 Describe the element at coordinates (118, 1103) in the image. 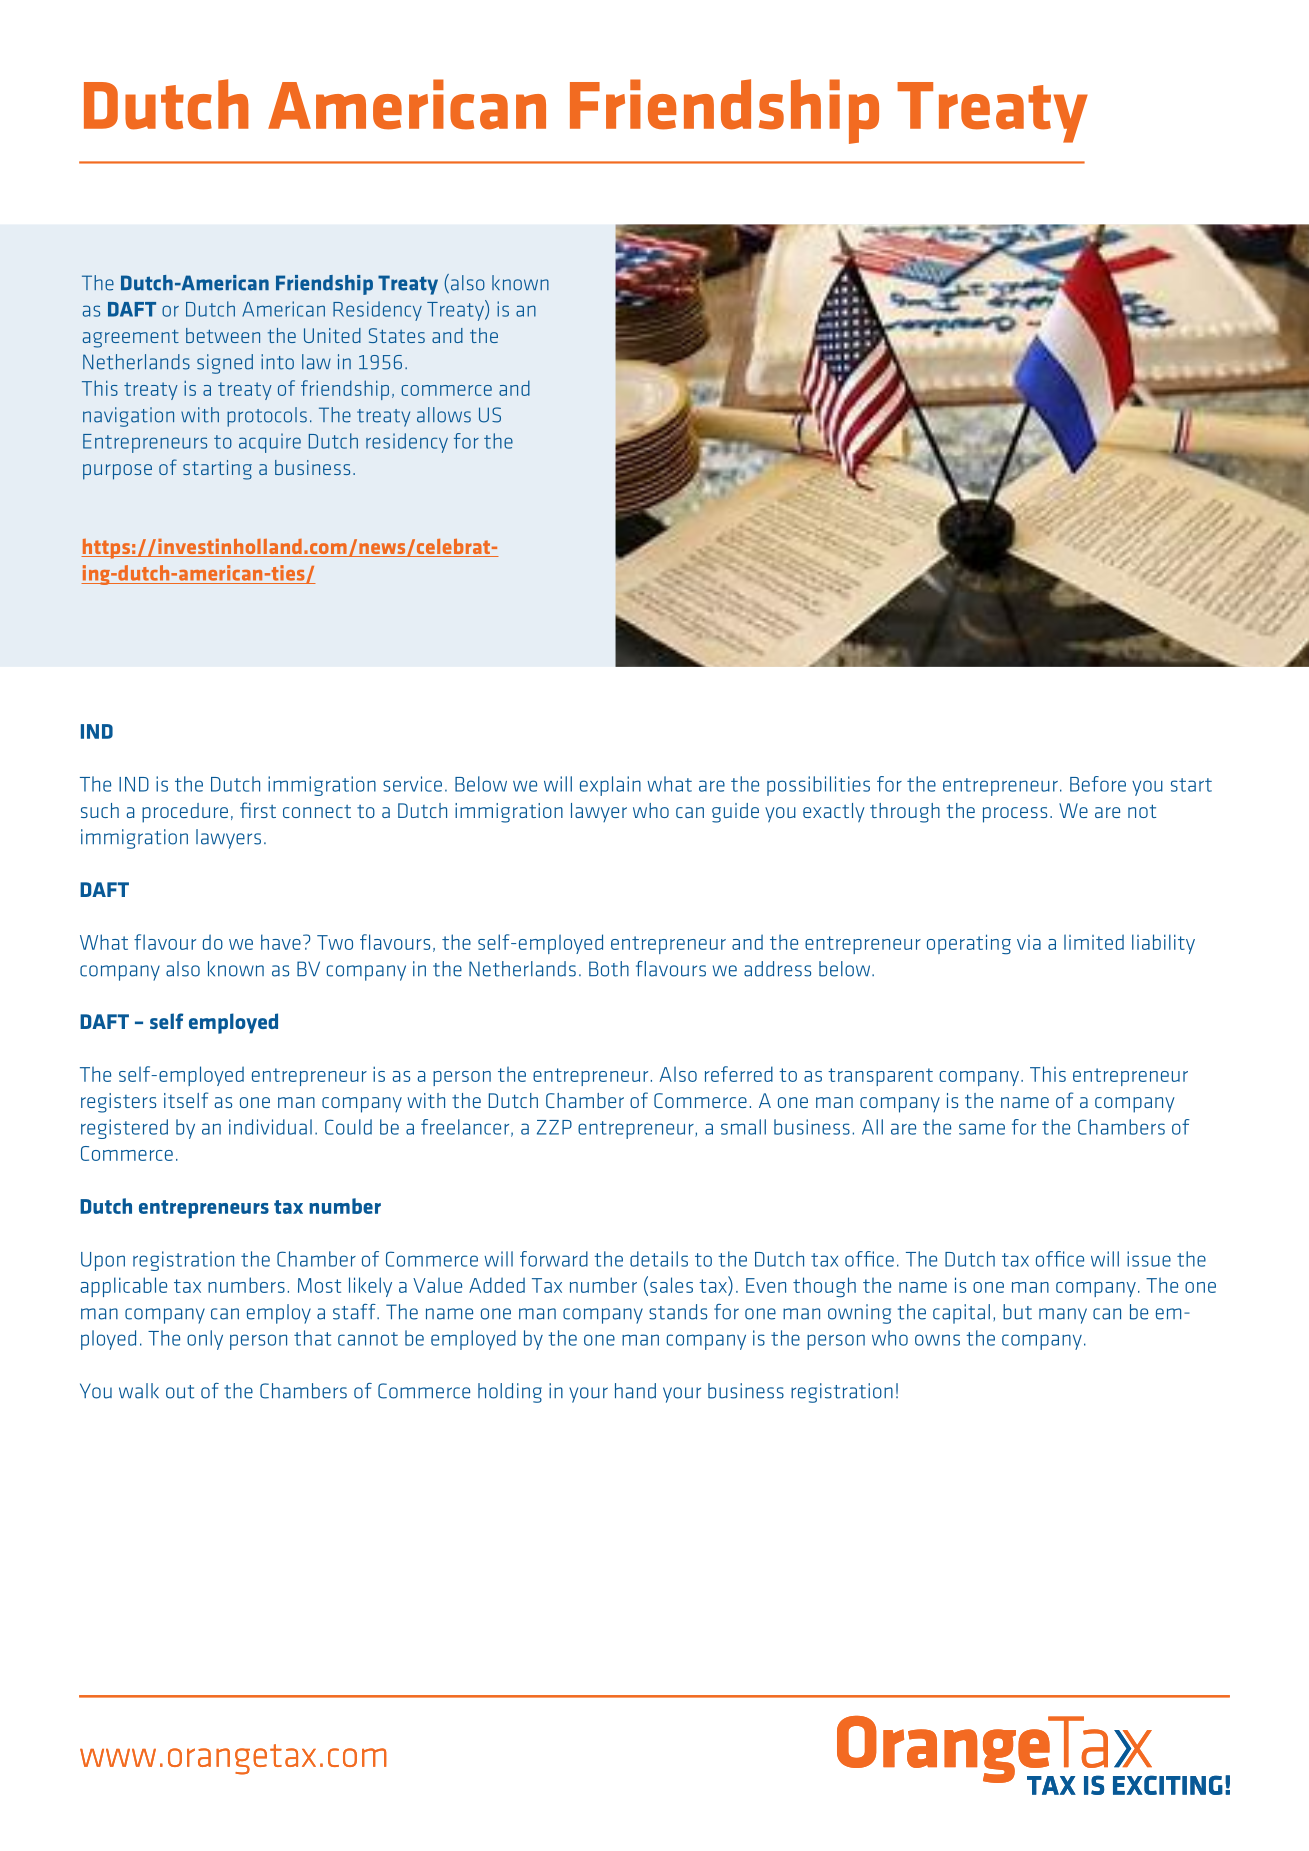

I see `registers` at that location.
